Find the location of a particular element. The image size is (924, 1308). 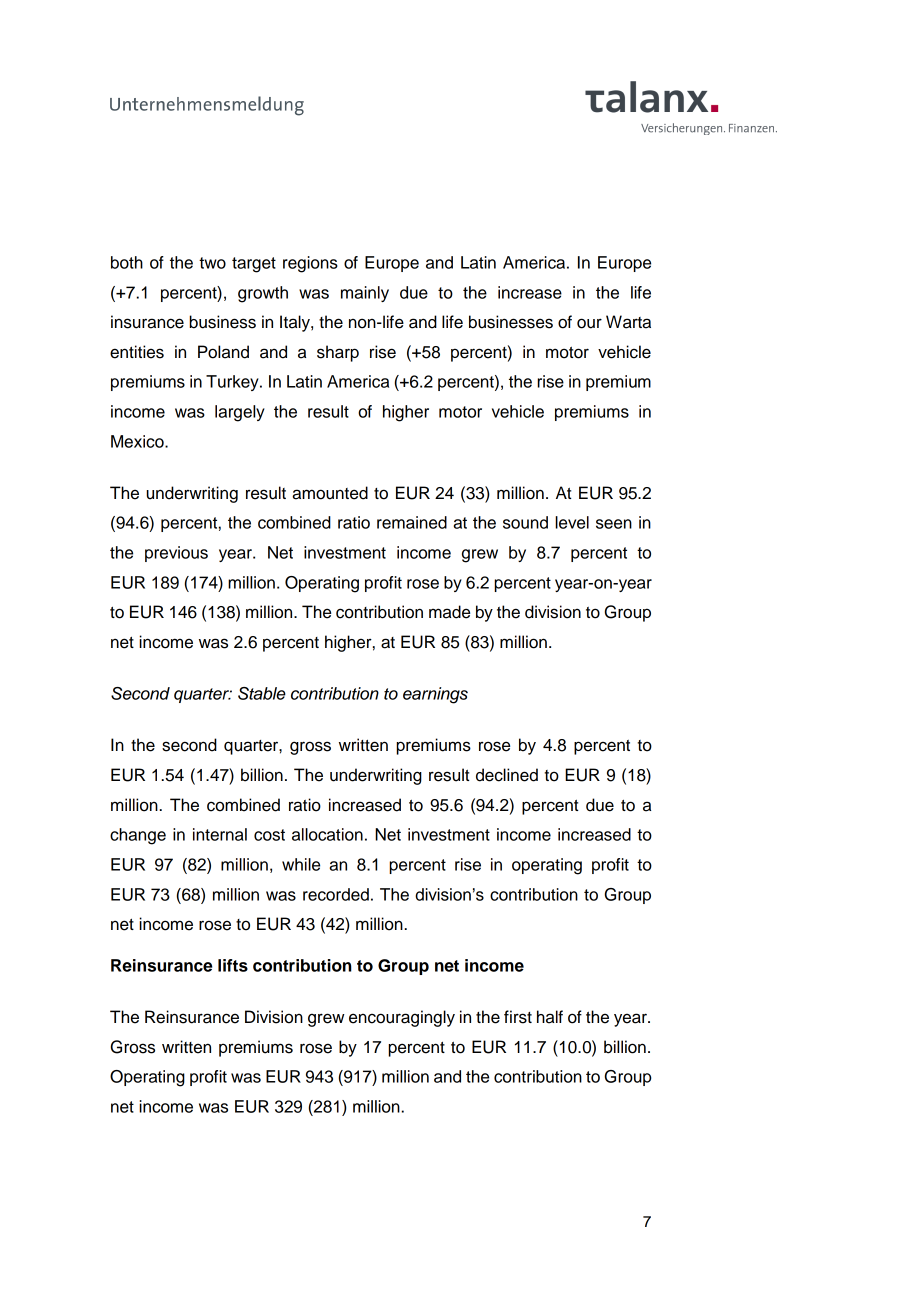

lifts is located at coordinates (233, 965).
